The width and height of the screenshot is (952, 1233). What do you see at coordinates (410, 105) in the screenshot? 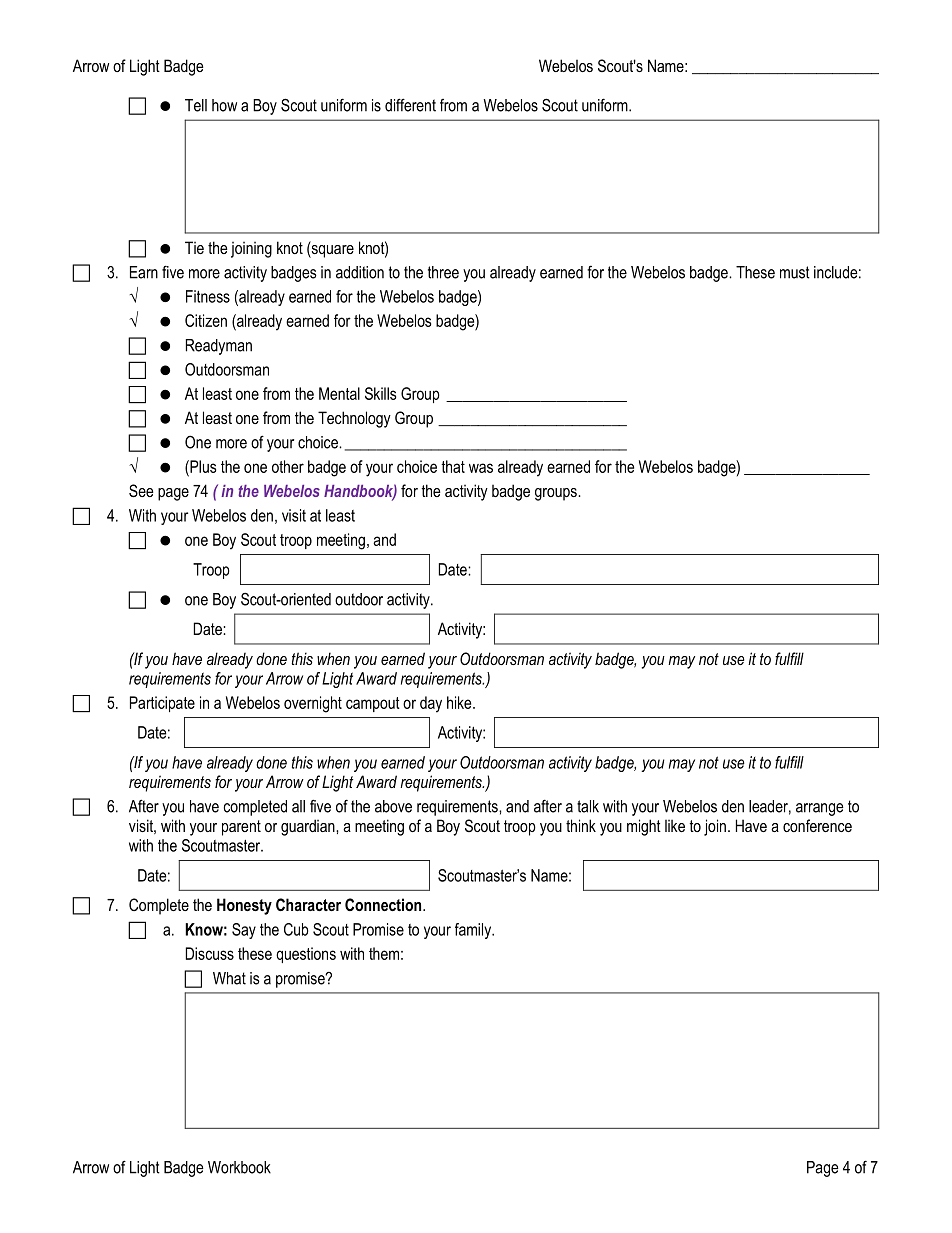
I see `different` at bounding box center [410, 105].
